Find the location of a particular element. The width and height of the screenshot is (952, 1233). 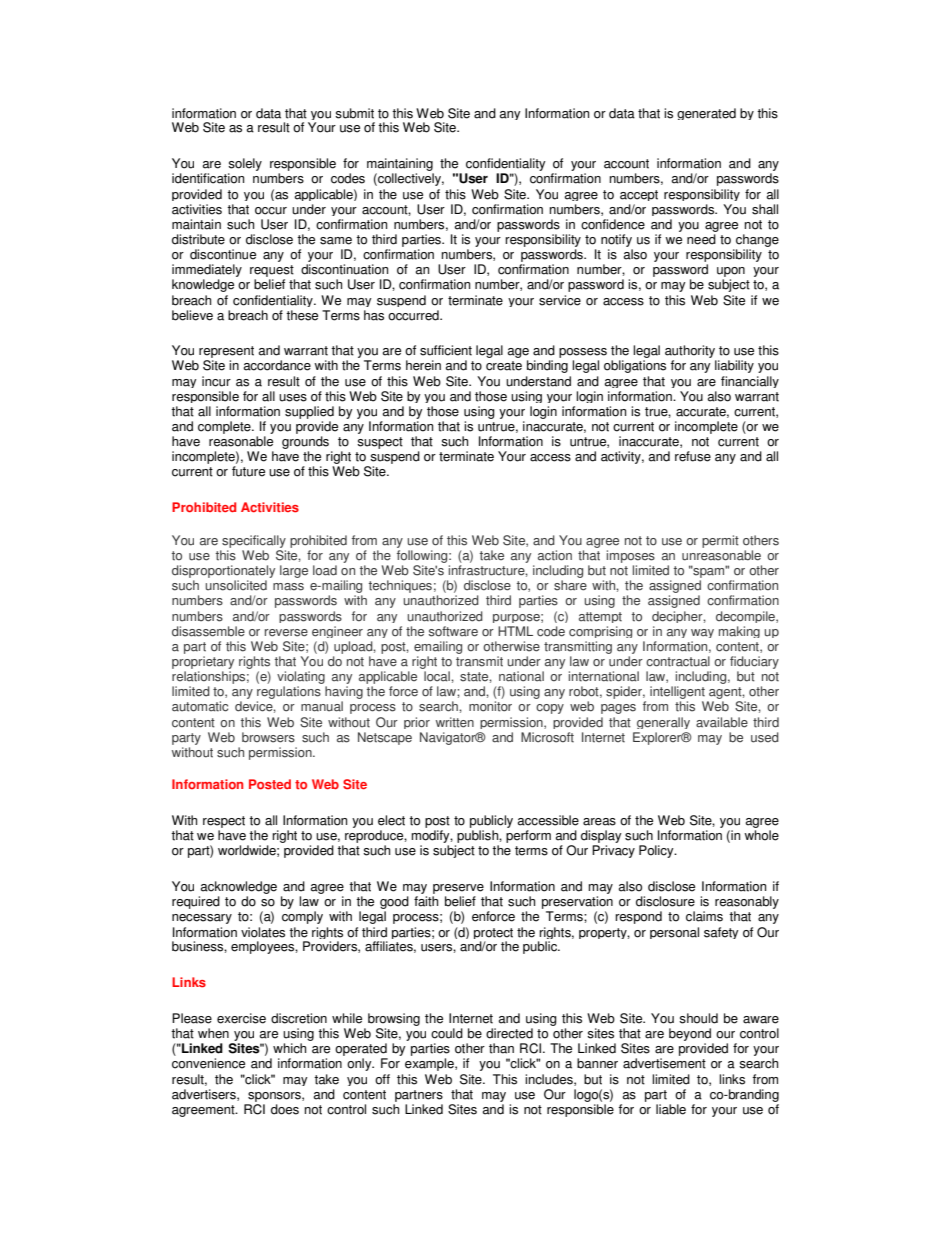

does is located at coordinates (285, 1109).
